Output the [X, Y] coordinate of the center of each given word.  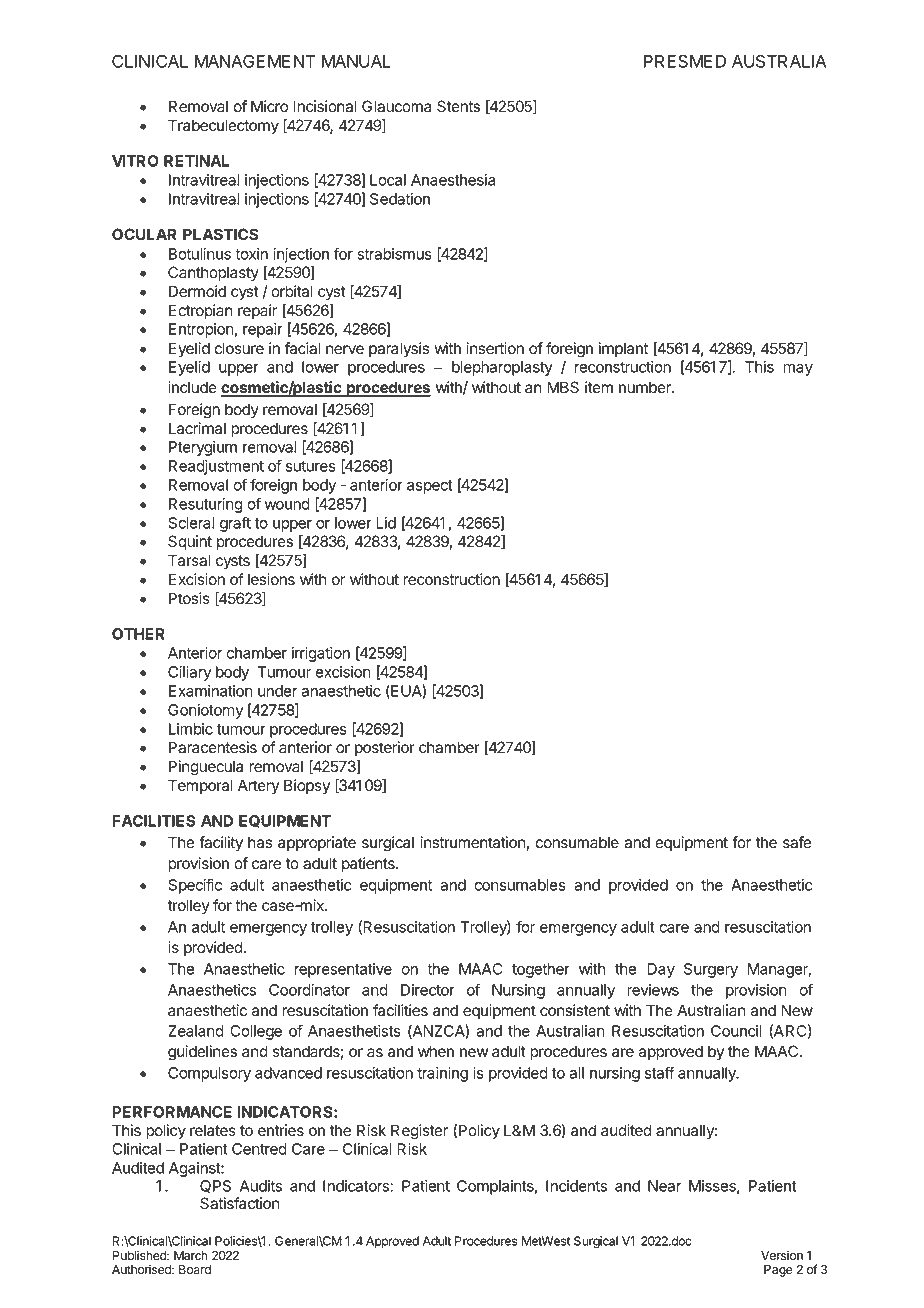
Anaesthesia [453, 180]
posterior [385, 748]
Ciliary [190, 673]
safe [797, 842]
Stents [458, 106]
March [191, 1256]
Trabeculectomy [223, 127]
